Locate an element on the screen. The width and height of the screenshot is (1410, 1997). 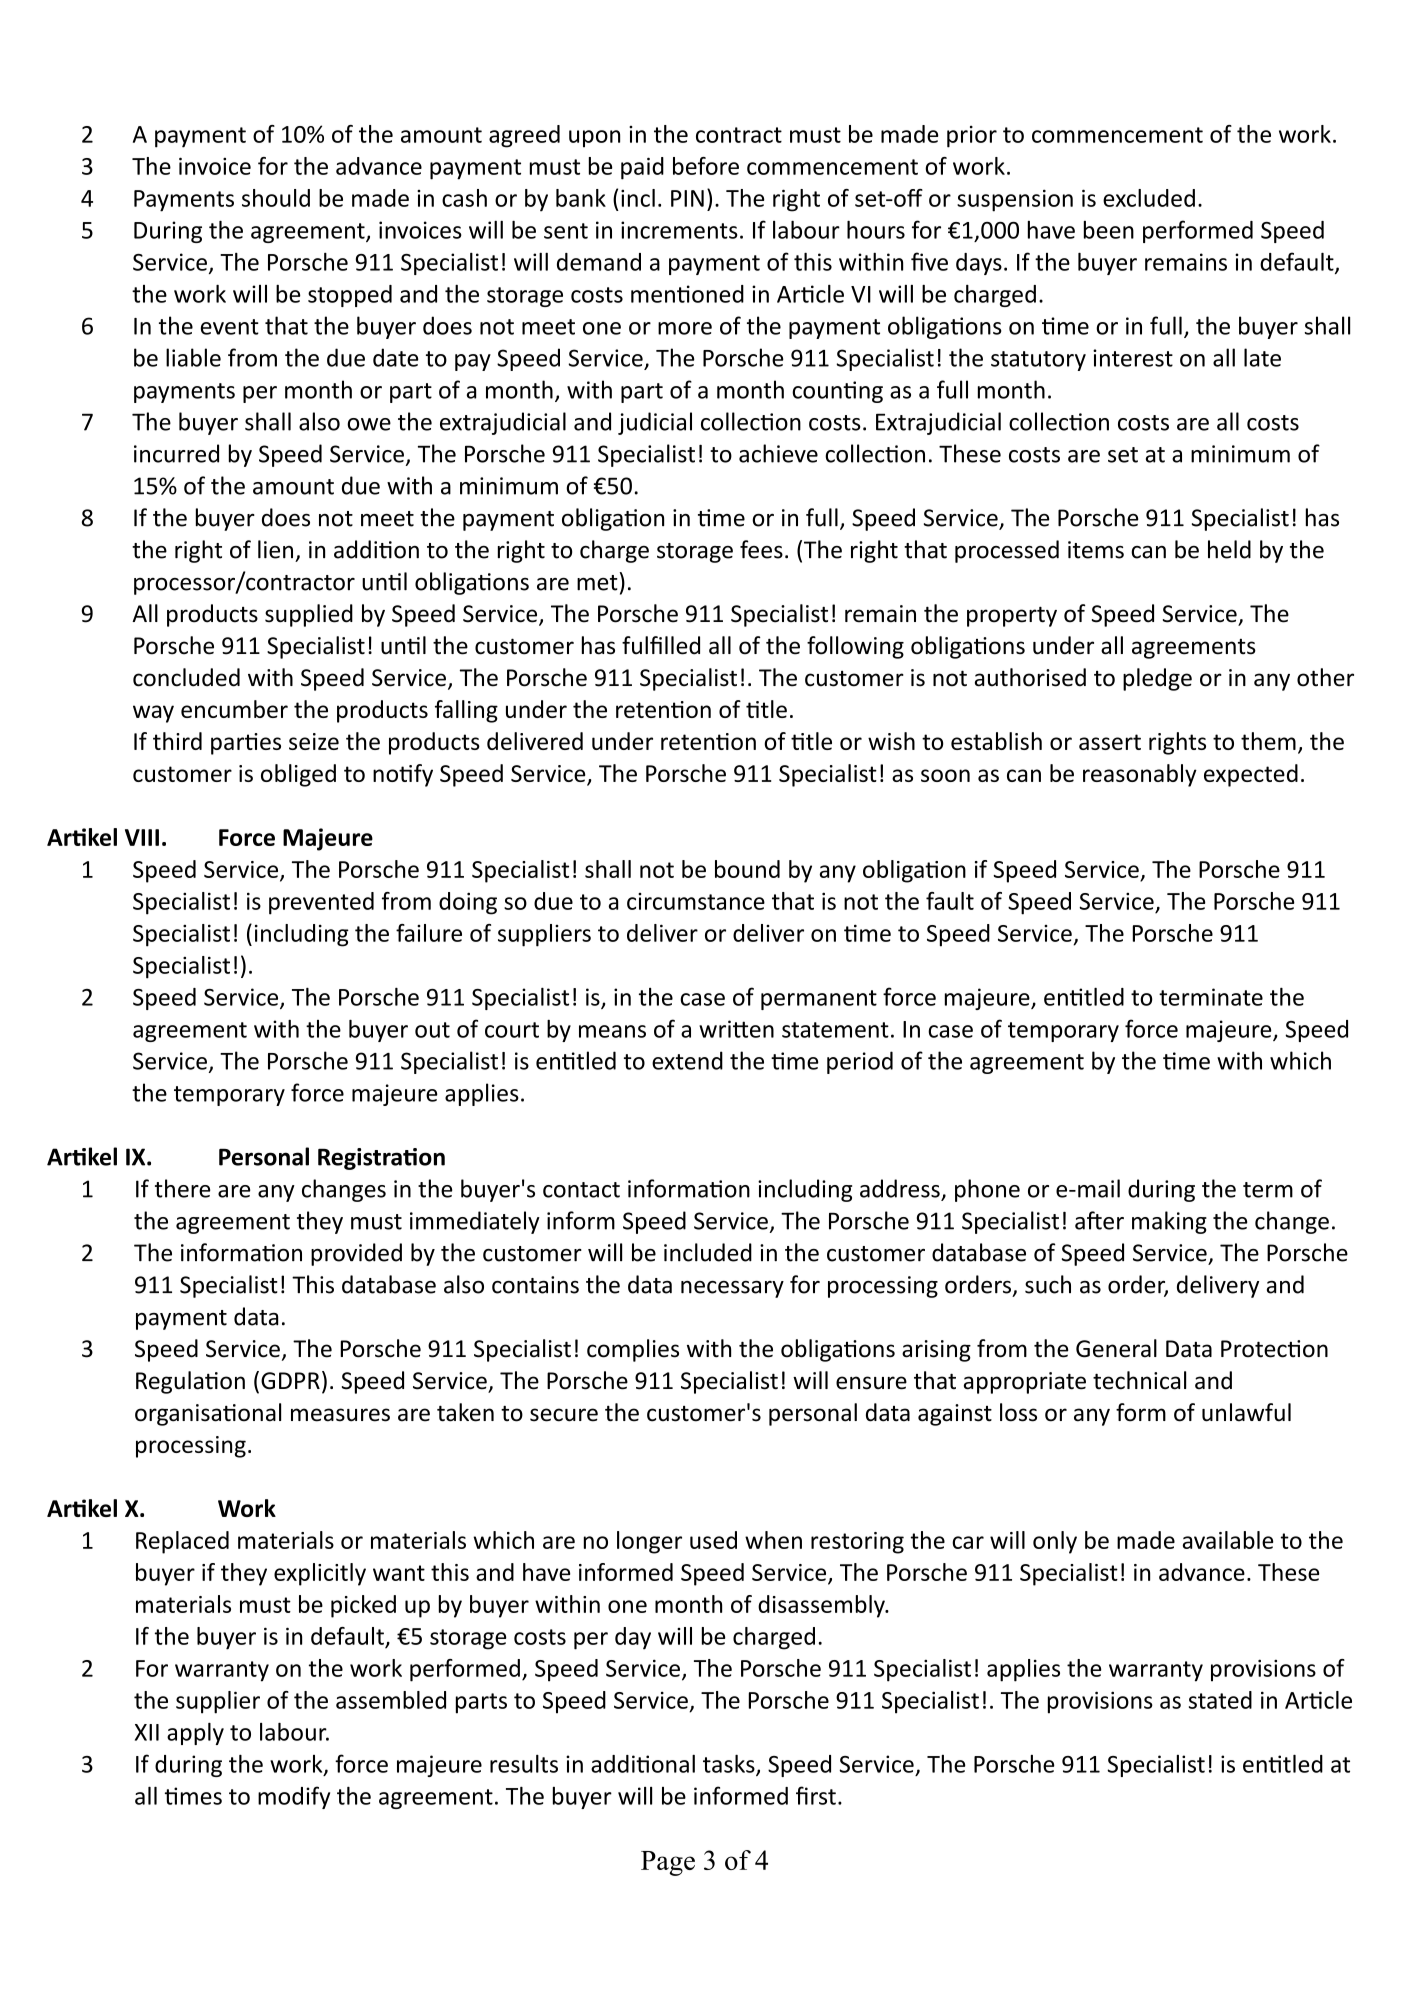
excluded is located at coordinates (1149, 198).
